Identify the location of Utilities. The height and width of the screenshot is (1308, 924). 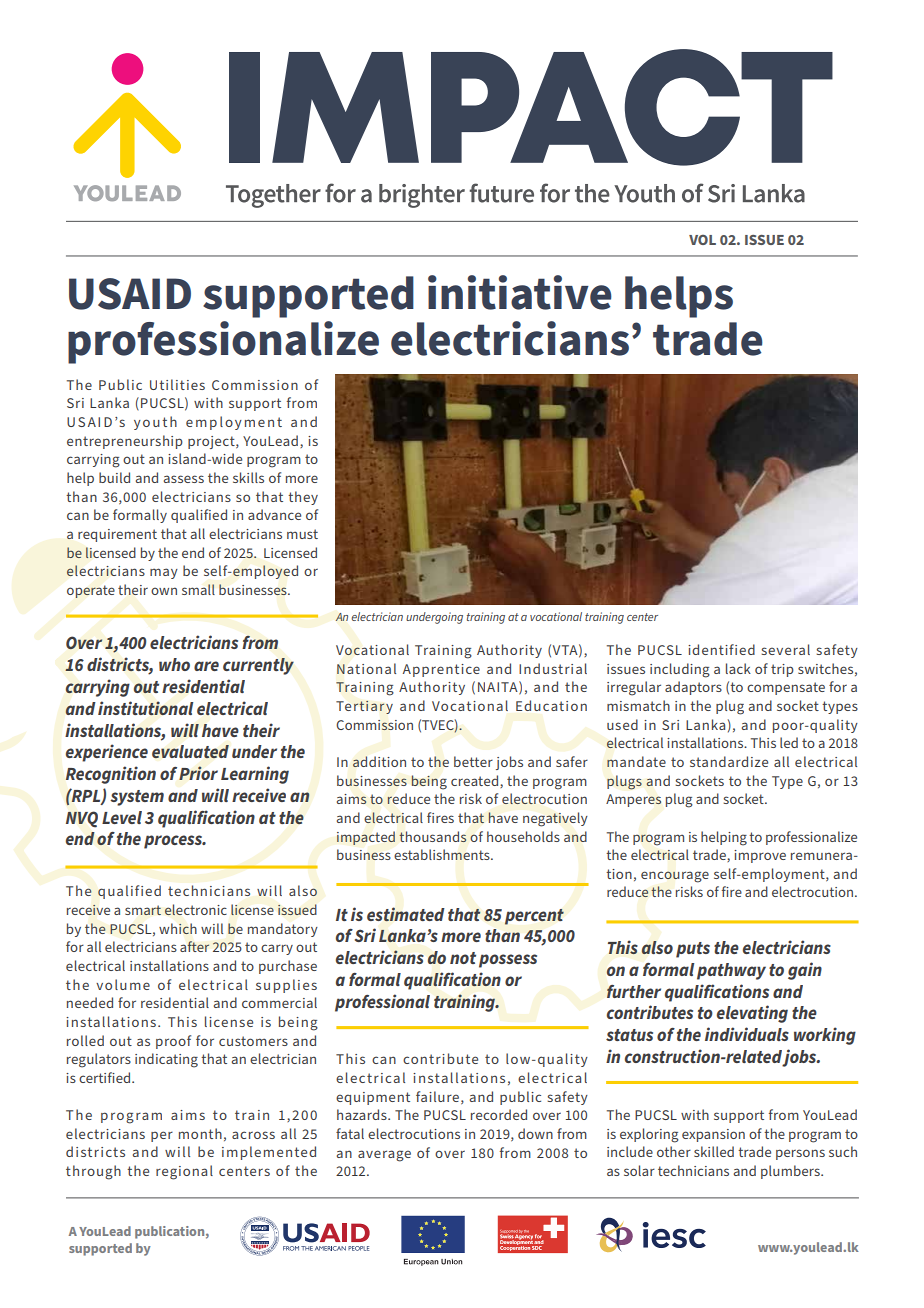
(177, 384).
